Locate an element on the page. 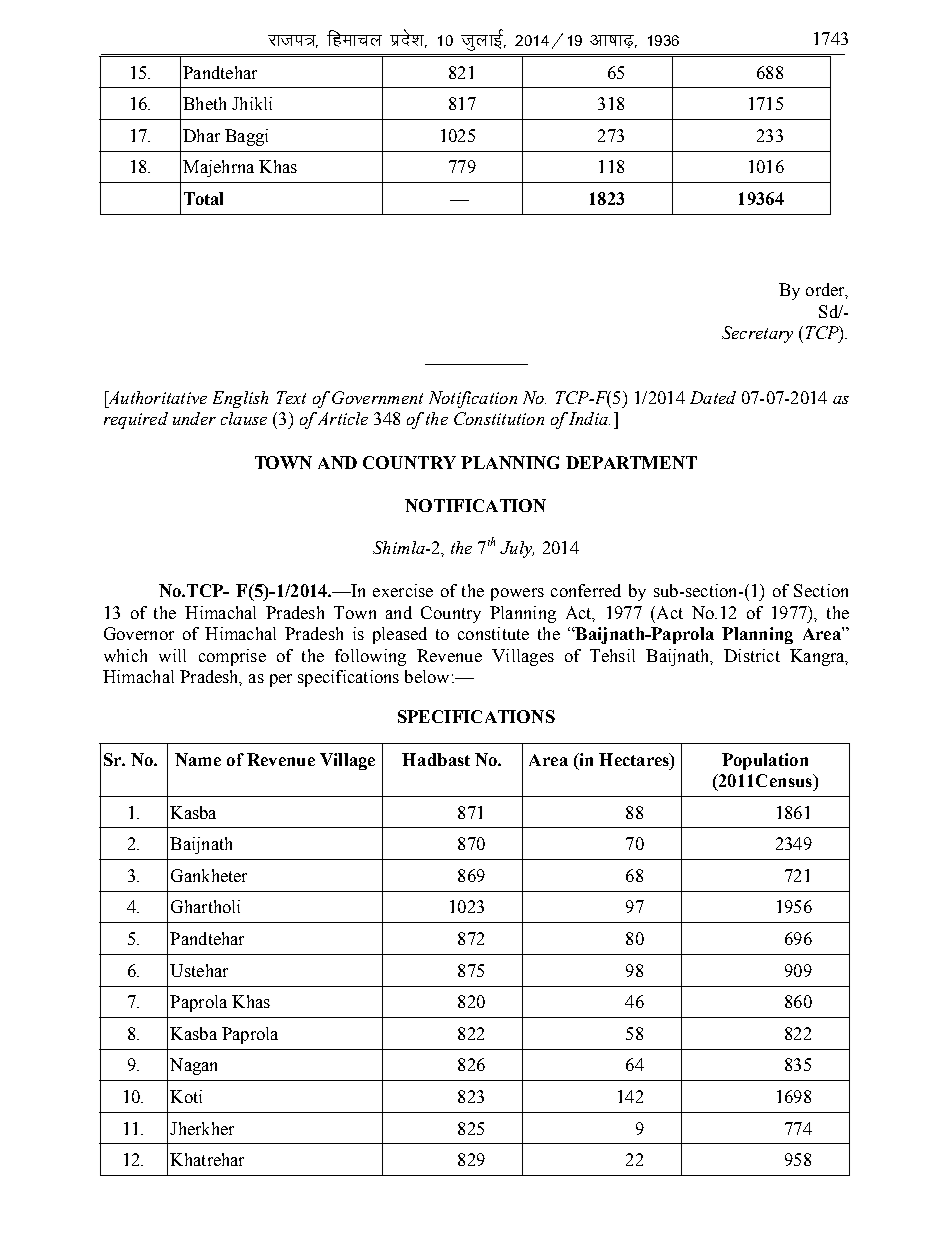 The height and width of the page is (1233, 952). Hectares is located at coordinates (635, 759).
